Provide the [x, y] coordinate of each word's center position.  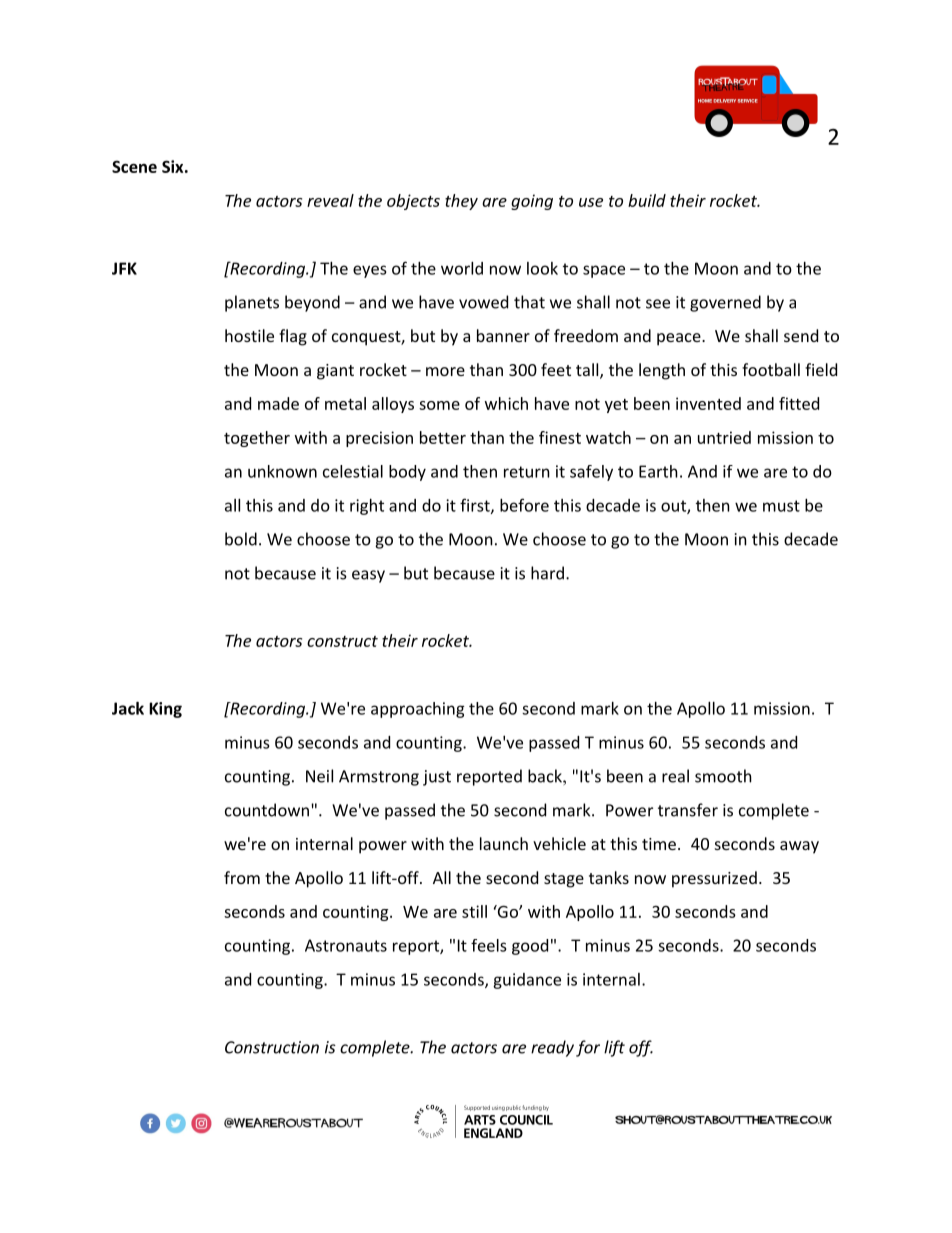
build [647, 200]
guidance [527, 981]
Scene [134, 166]
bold [241, 539]
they [461, 202]
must [781, 506]
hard [547, 573]
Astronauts [346, 945]
